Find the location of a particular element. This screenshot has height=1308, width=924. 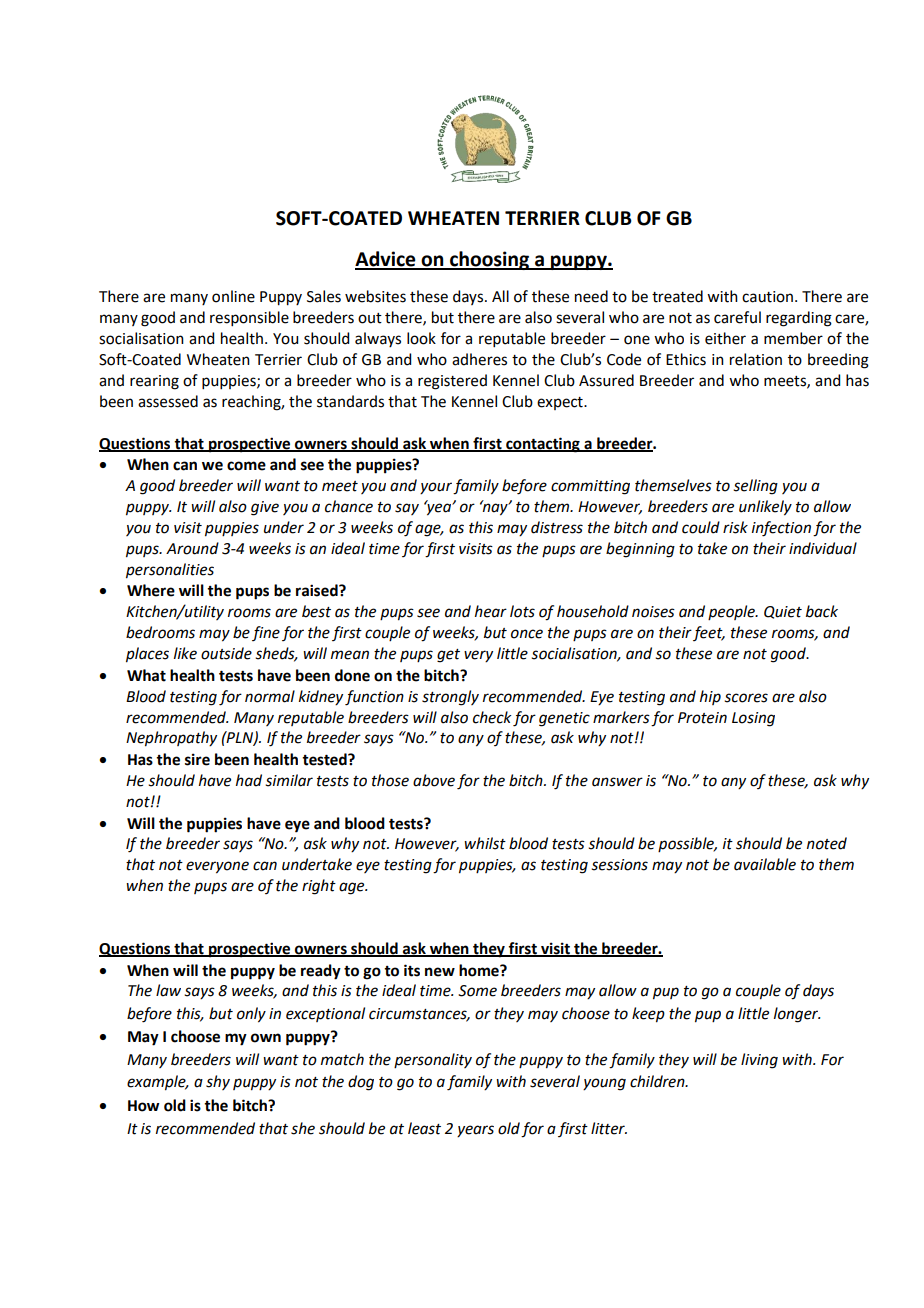

caution is located at coordinates (767, 297).
